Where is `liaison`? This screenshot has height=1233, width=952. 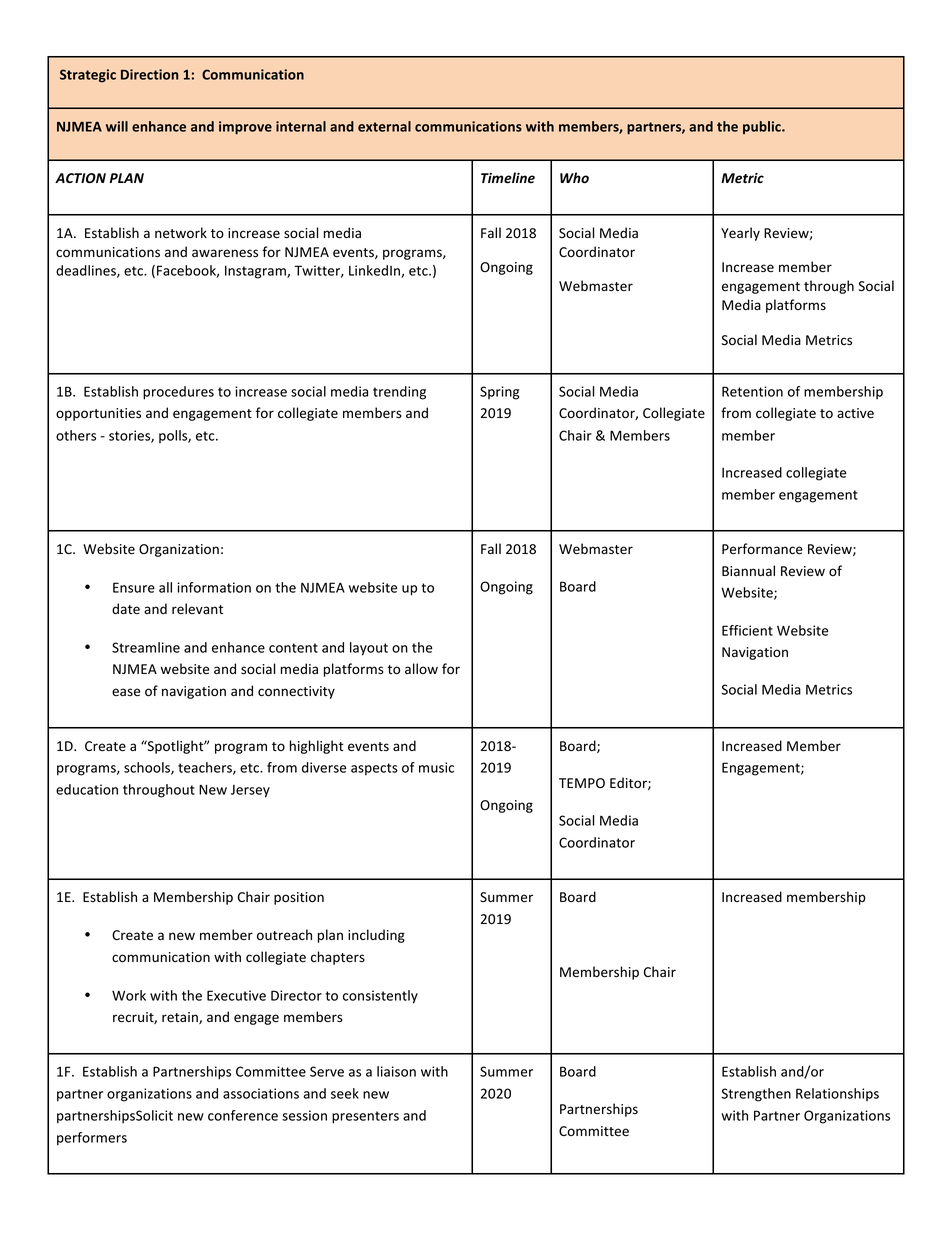 liaison is located at coordinates (396, 1071).
